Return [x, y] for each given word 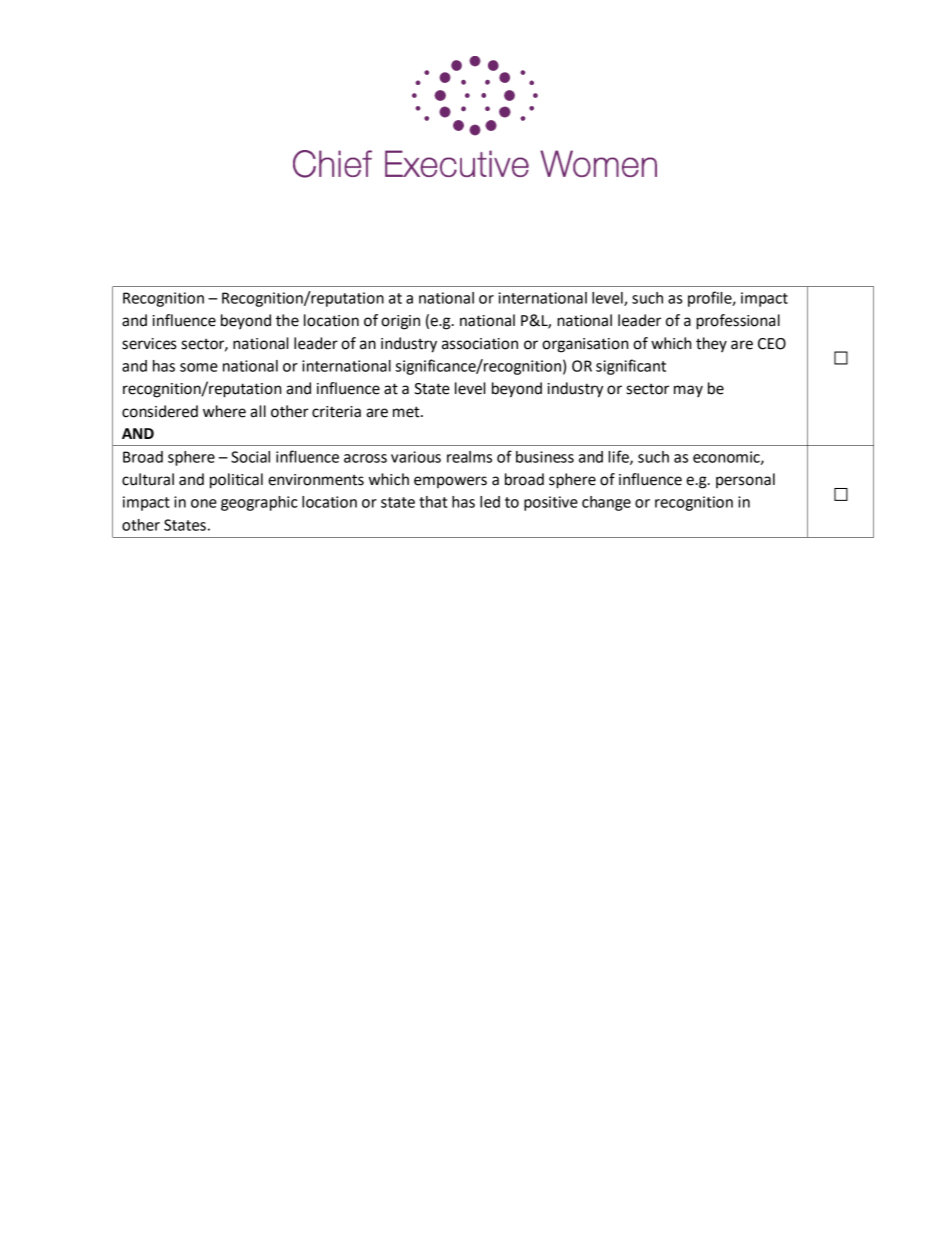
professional [738, 322]
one [204, 503]
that [433, 502]
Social [250, 457]
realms [469, 457]
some [199, 367]
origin [400, 322]
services [149, 344]
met [407, 412]
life [619, 457]
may [688, 391]
